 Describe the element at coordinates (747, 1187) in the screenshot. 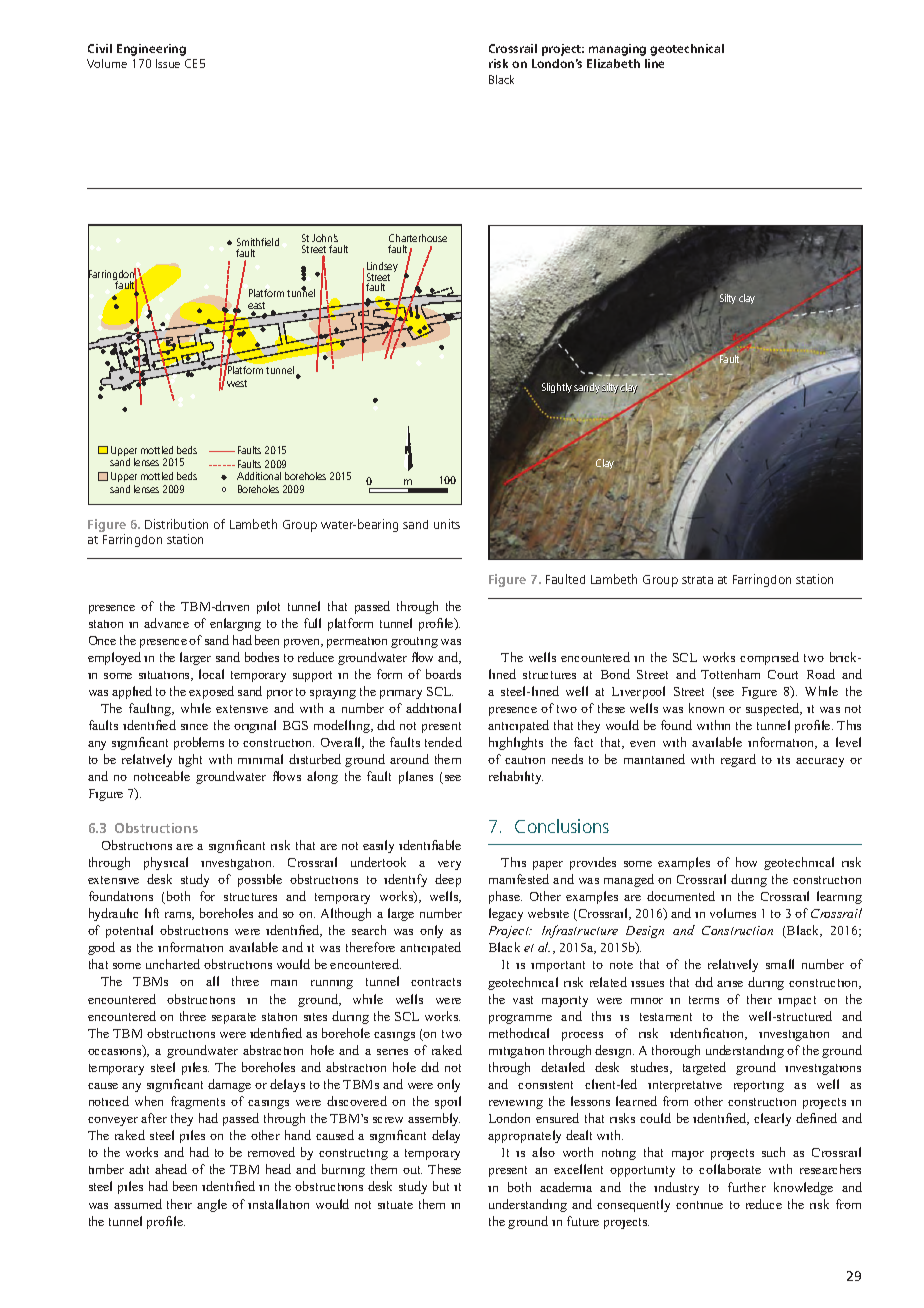

I see `further` at that location.
